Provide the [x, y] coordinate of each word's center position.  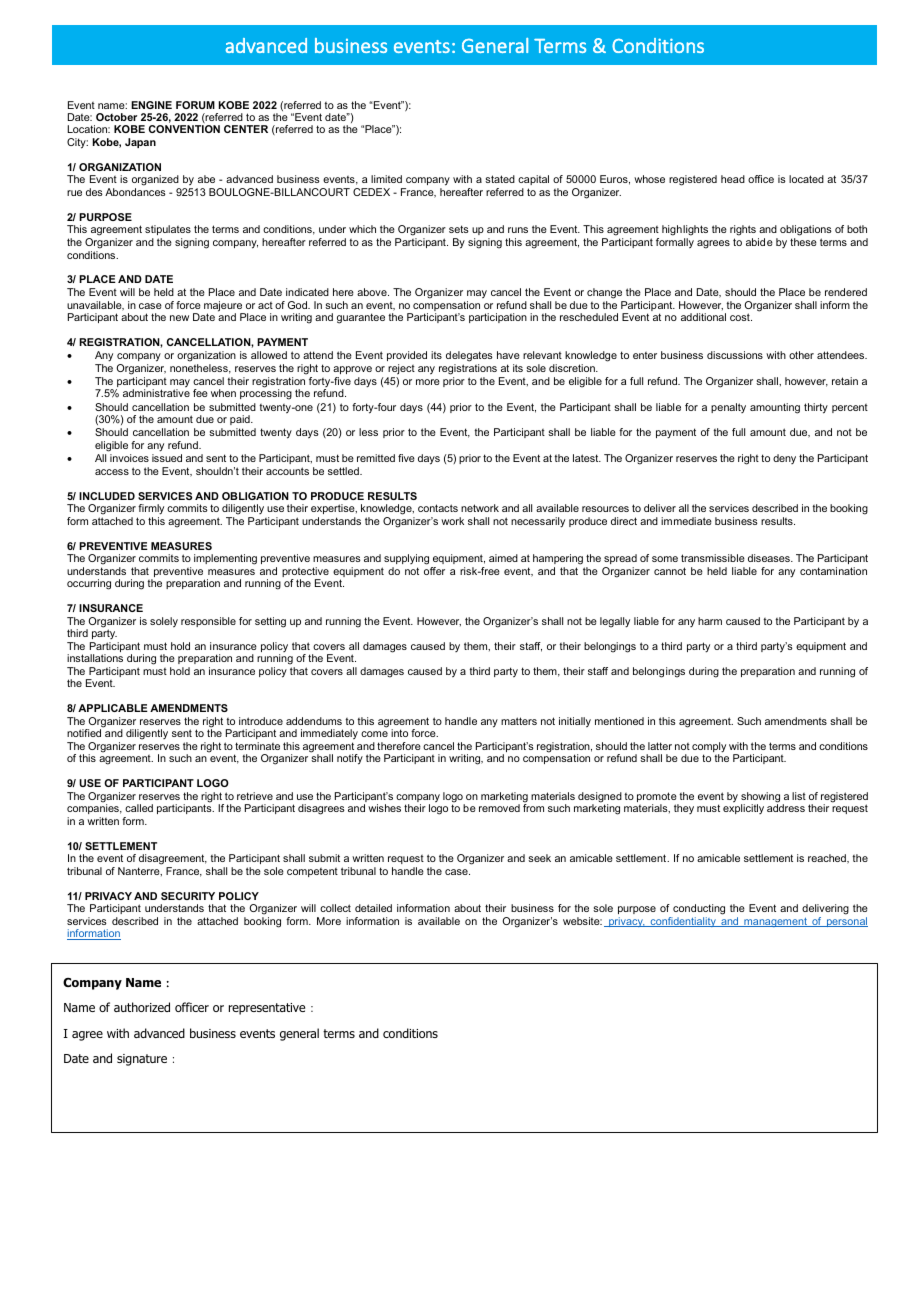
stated [500, 179]
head [733, 179]
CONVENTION [184, 129]
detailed [373, 908]
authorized [142, 1007]
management [775, 922]
